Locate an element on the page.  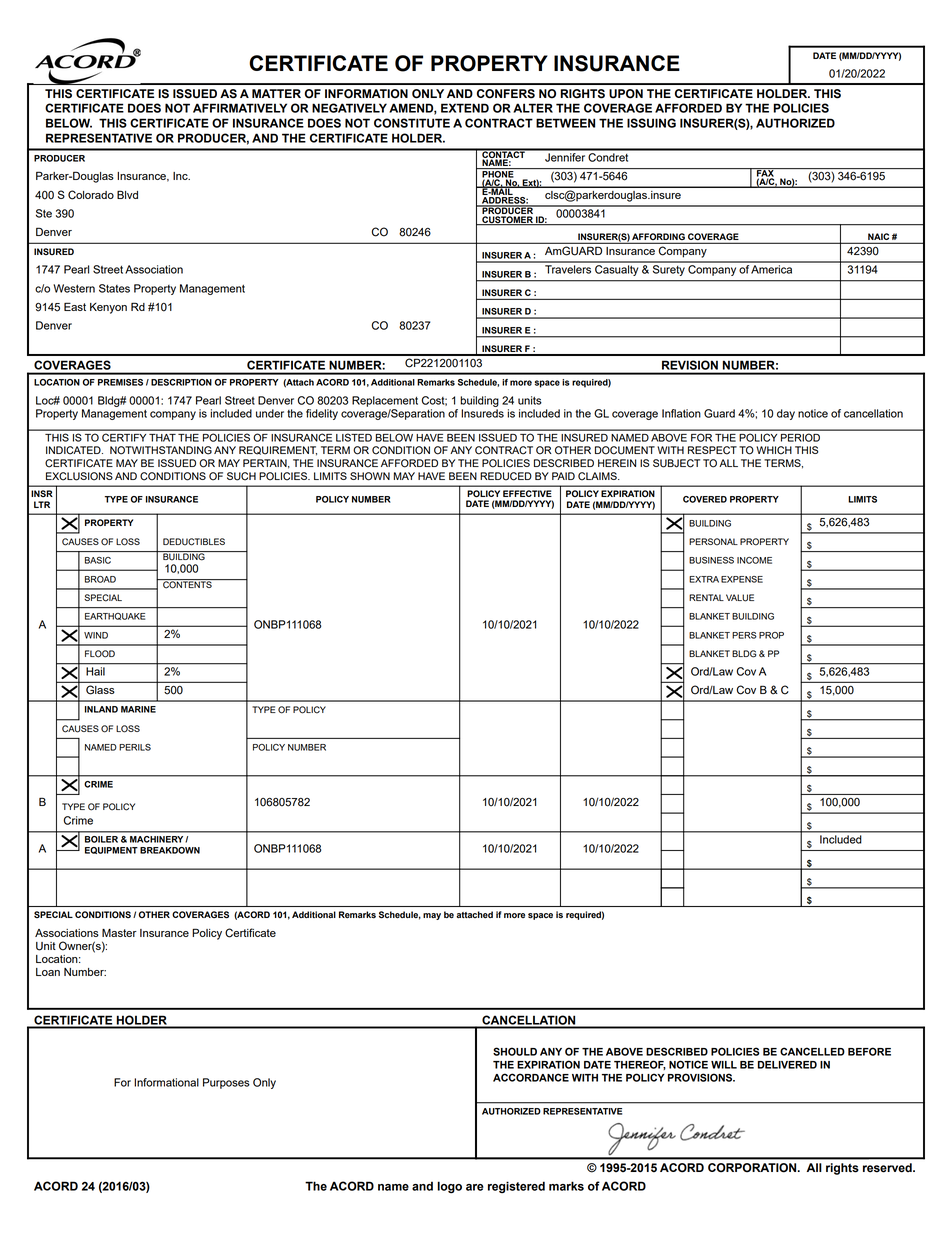
AFFIRMATIVELY is located at coordinates (240, 108).
